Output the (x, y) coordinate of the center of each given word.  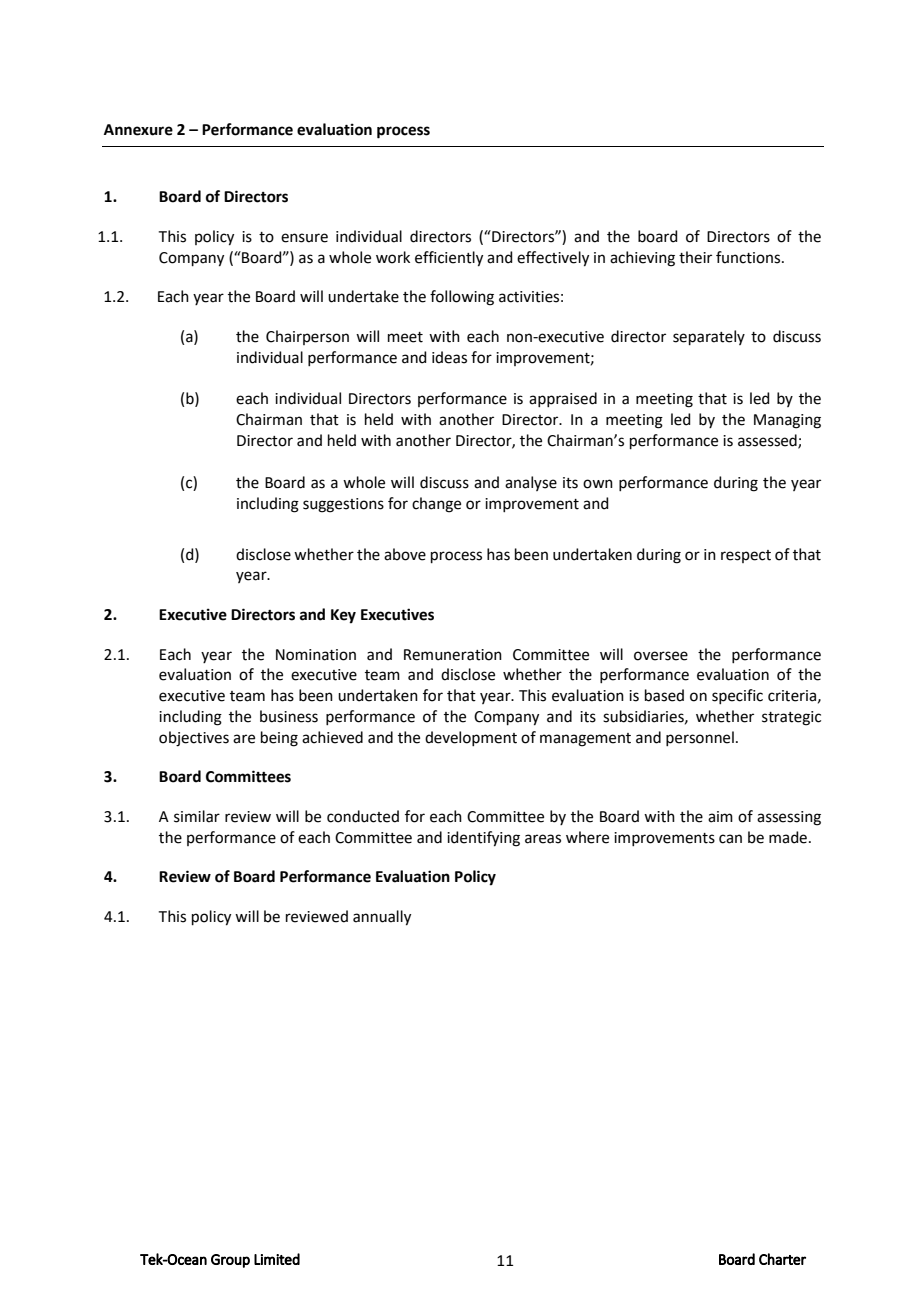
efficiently (449, 259)
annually (382, 918)
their (695, 257)
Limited (277, 1259)
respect (746, 556)
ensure (304, 238)
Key (343, 616)
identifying (483, 839)
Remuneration (453, 655)
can (730, 839)
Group (230, 1261)
